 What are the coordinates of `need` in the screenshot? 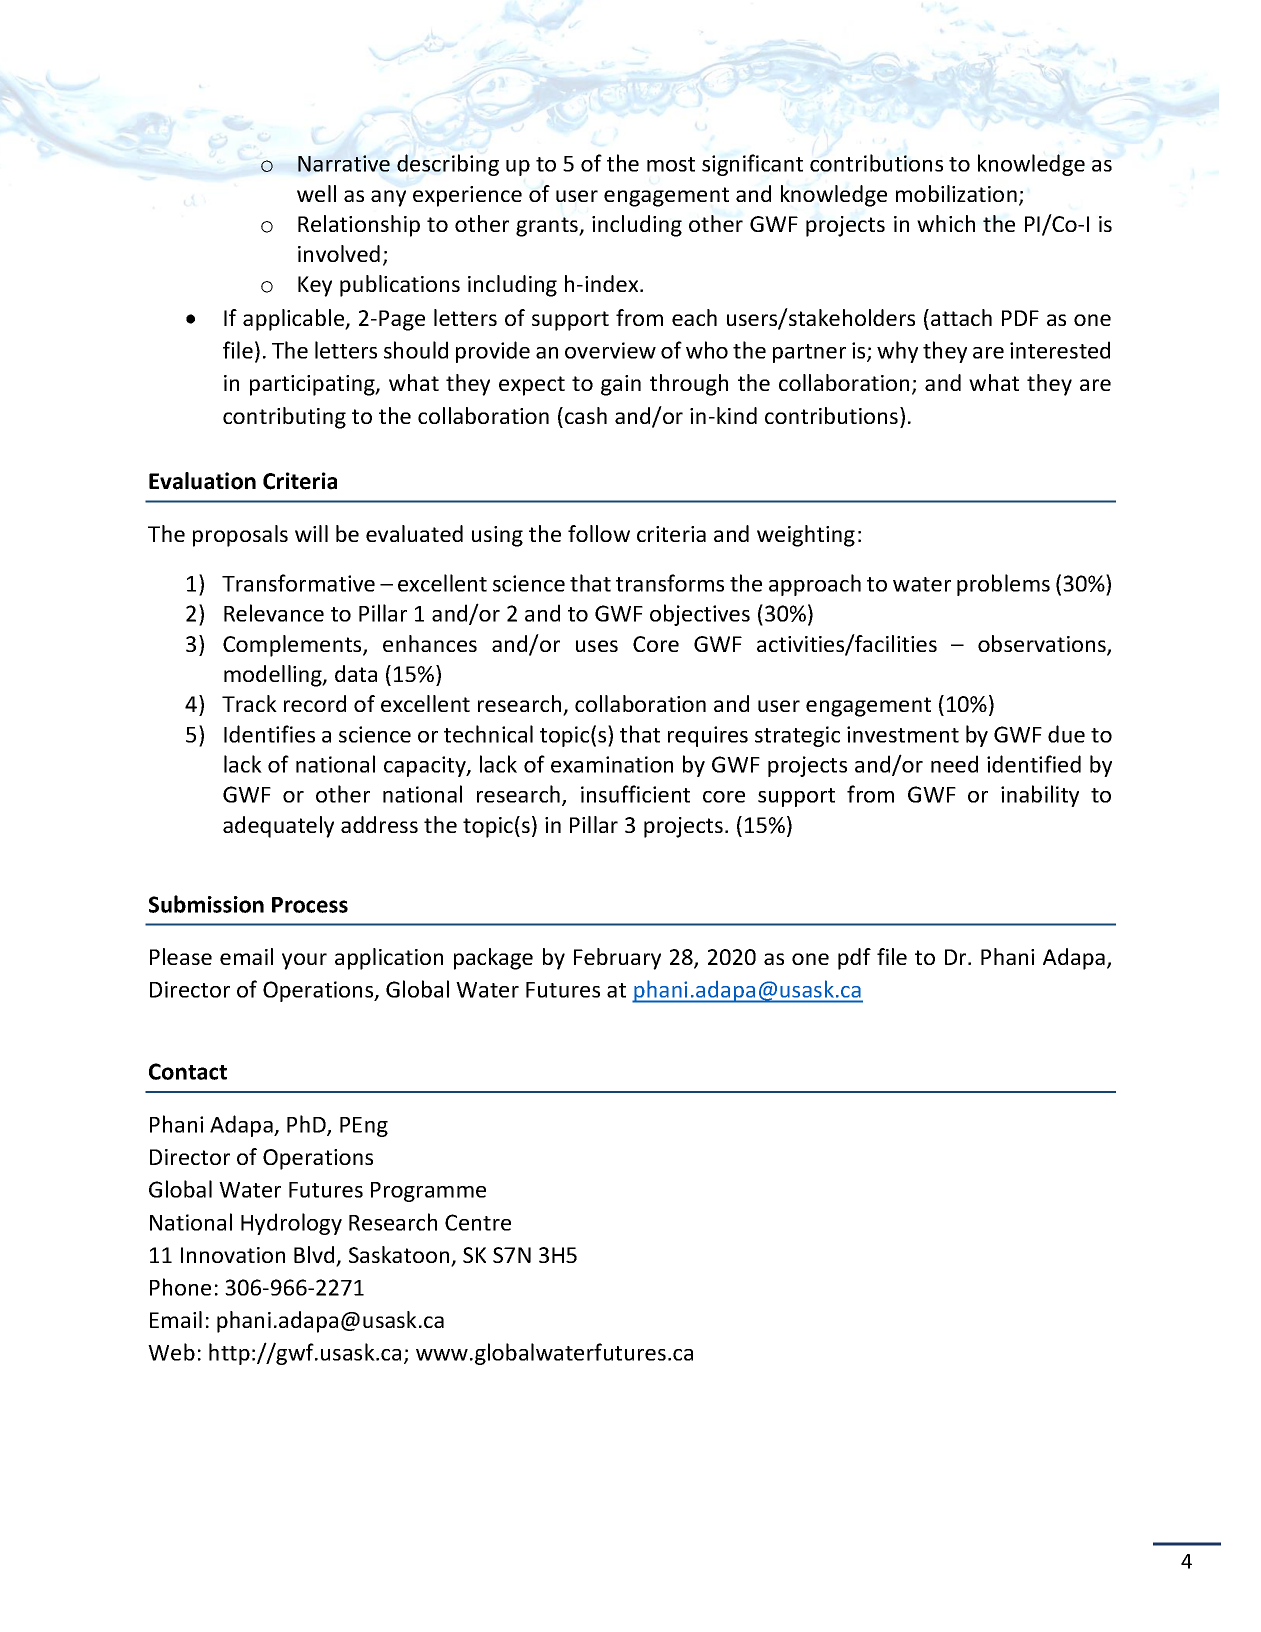 It's located at (954, 764).
